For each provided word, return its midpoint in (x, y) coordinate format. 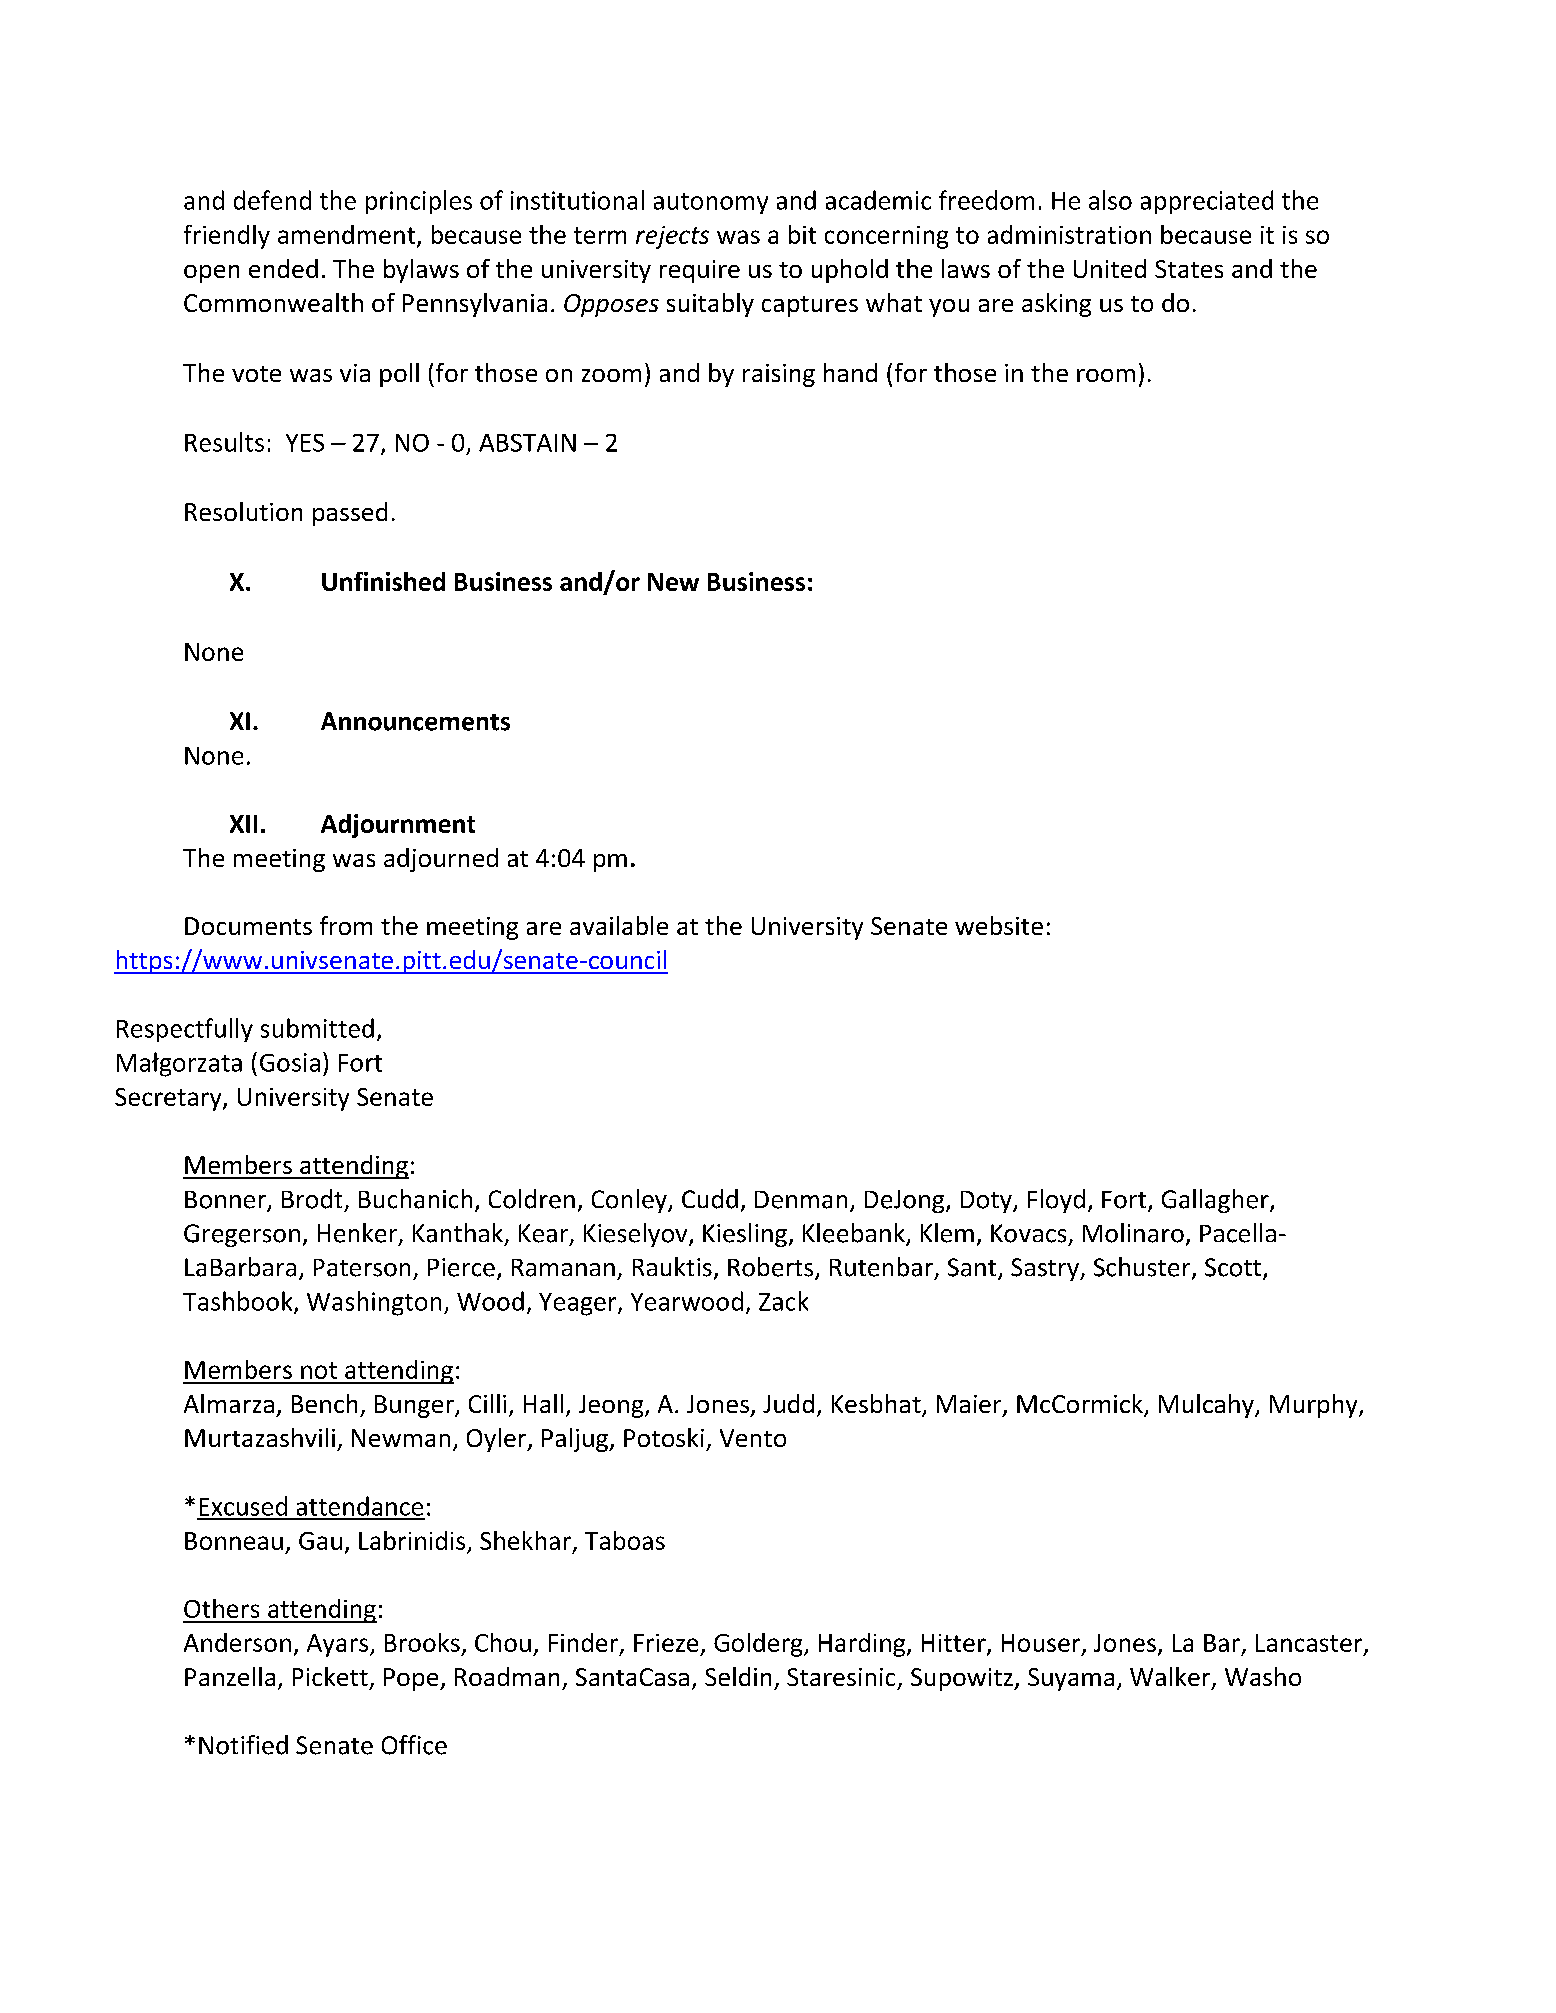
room (1106, 375)
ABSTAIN (527, 443)
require (700, 271)
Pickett (330, 1676)
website (999, 925)
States (1189, 269)
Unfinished (383, 581)
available (619, 925)
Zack (783, 1301)
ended (283, 268)
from (346, 925)
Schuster (1143, 1268)
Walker (1171, 1678)
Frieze (666, 1643)
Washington (374, 1303)
